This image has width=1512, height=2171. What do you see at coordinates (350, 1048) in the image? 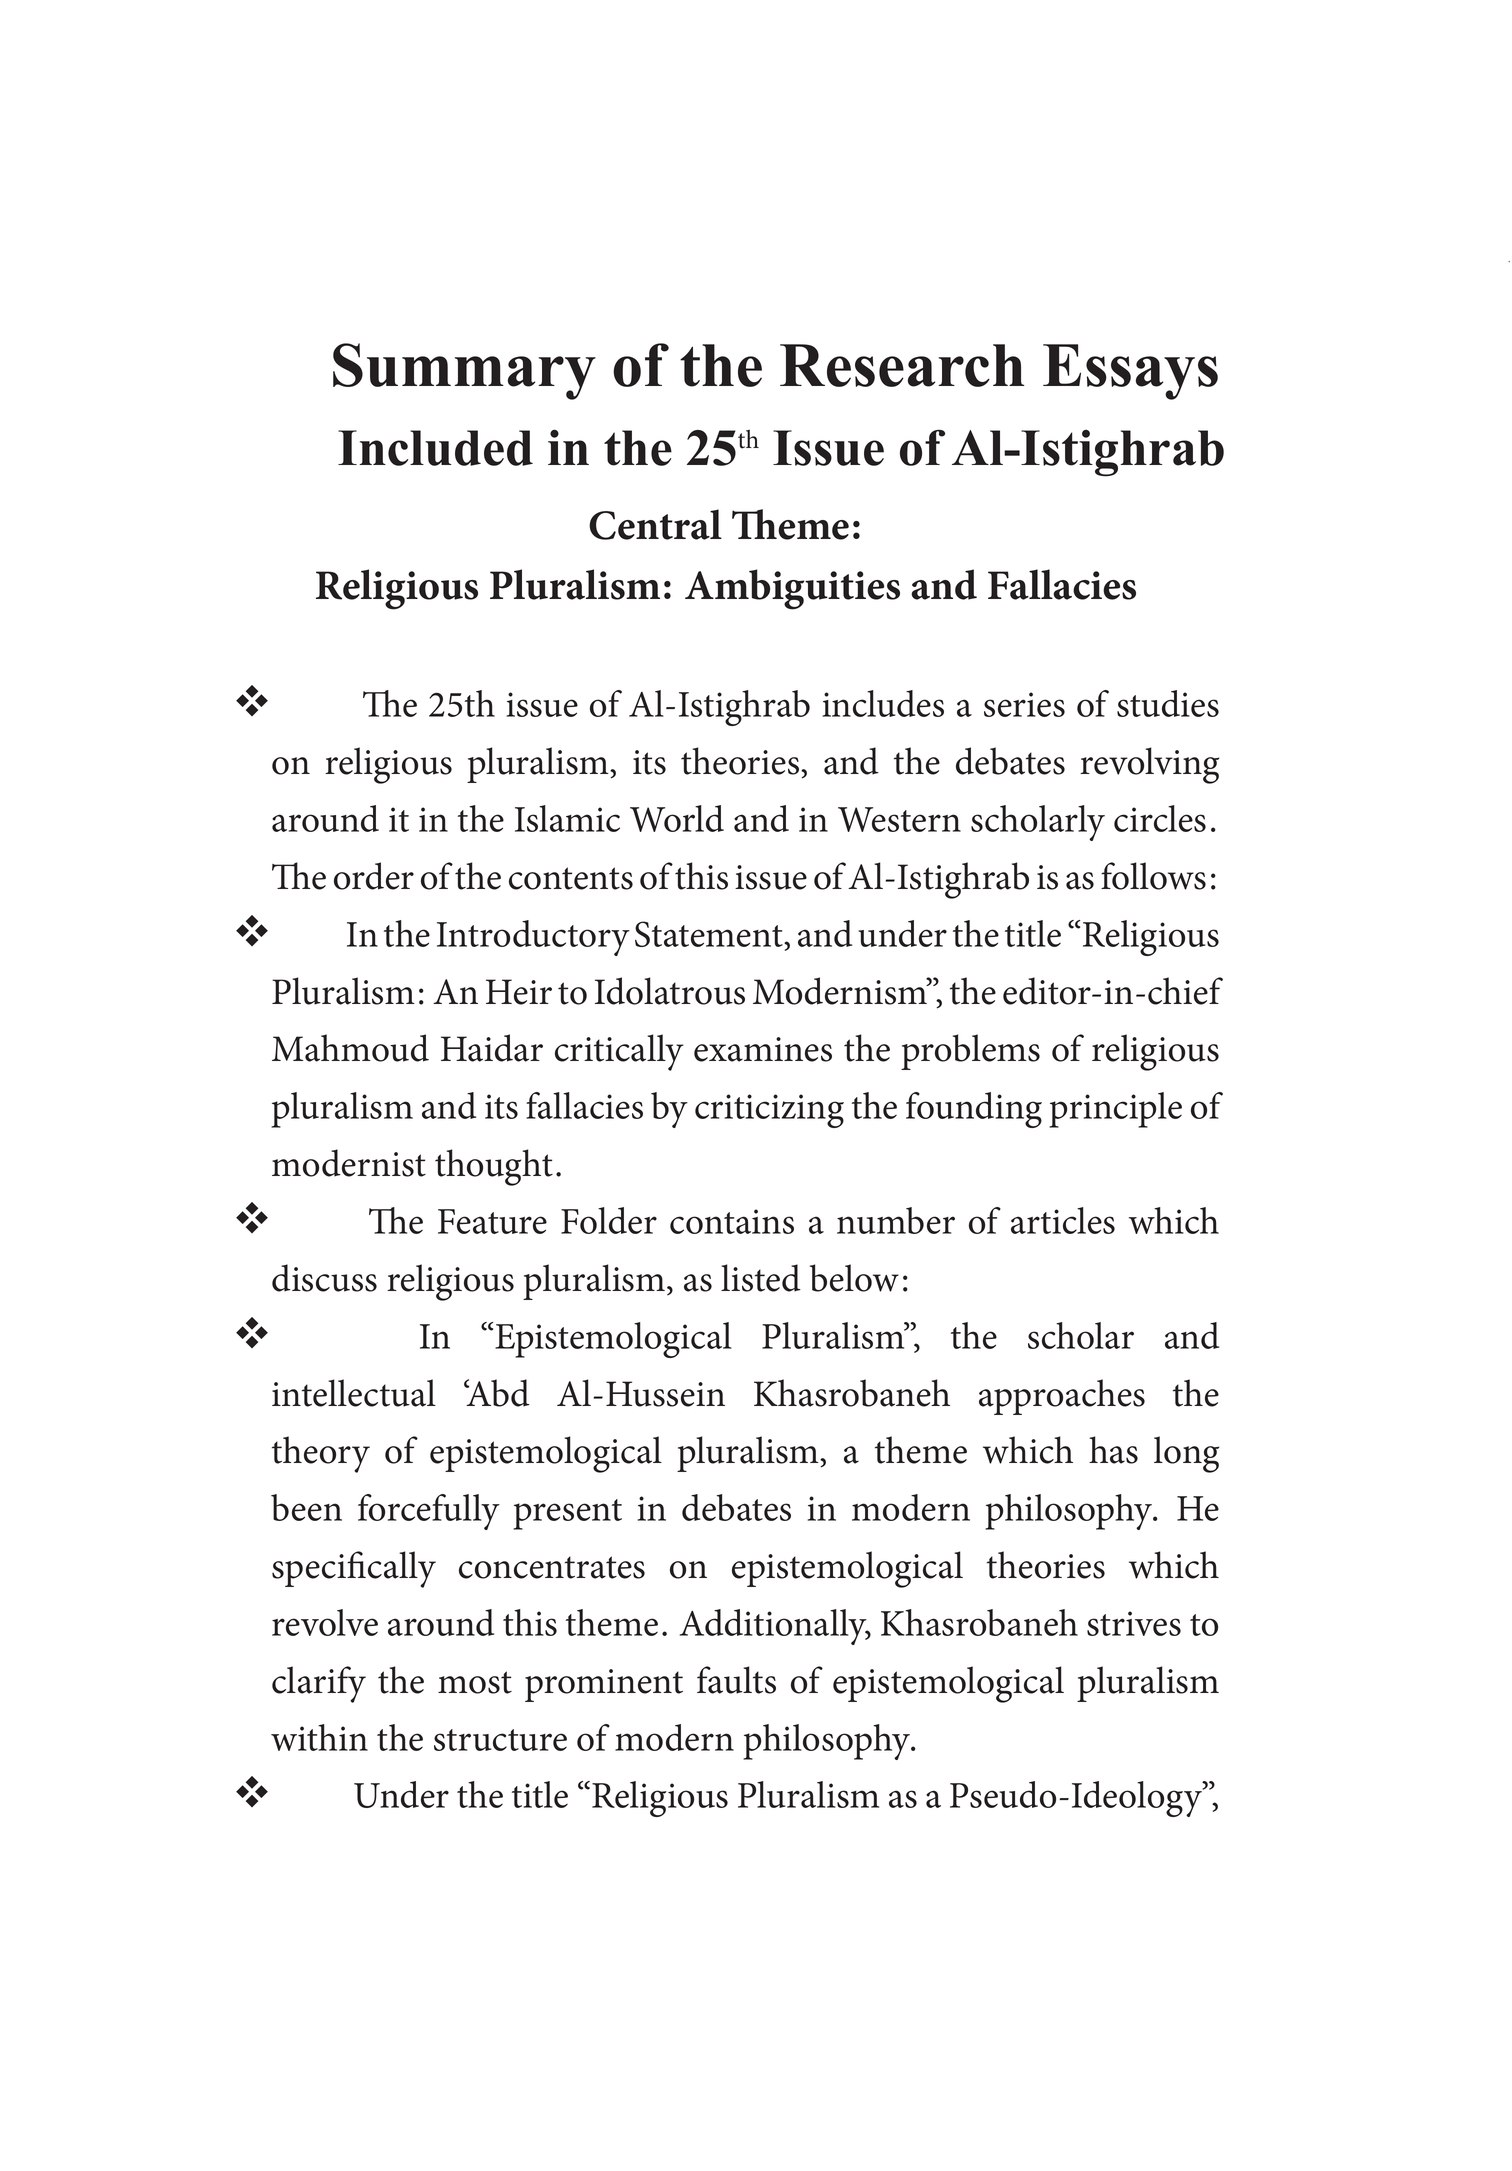
I see `Mahmoud` at bounding box center [350, 1048].
